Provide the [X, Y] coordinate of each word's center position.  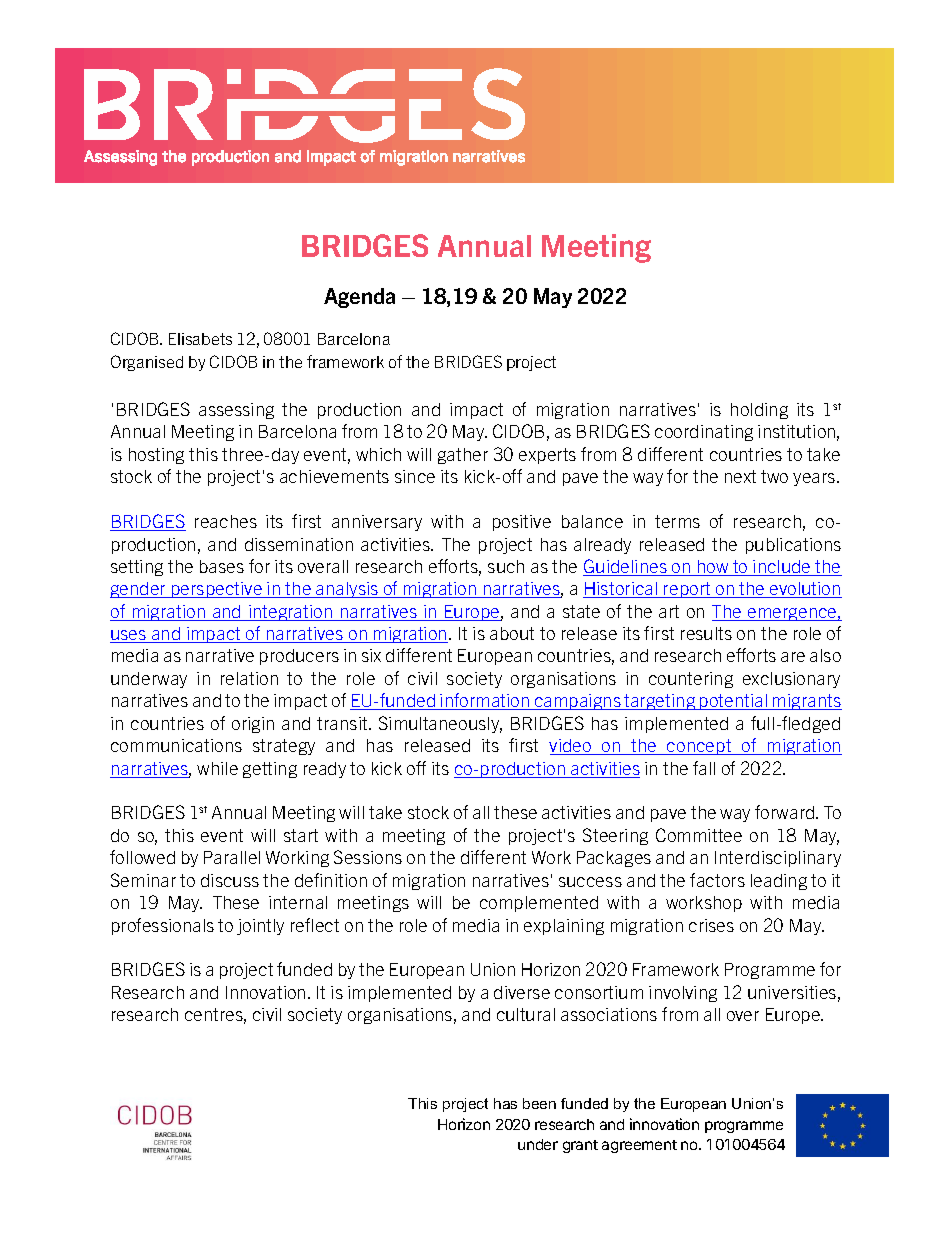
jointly [260, 927]
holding [759, 411]
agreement [639, 1146]
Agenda [359, 298]
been [539, 1103]
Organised [147, 363]
